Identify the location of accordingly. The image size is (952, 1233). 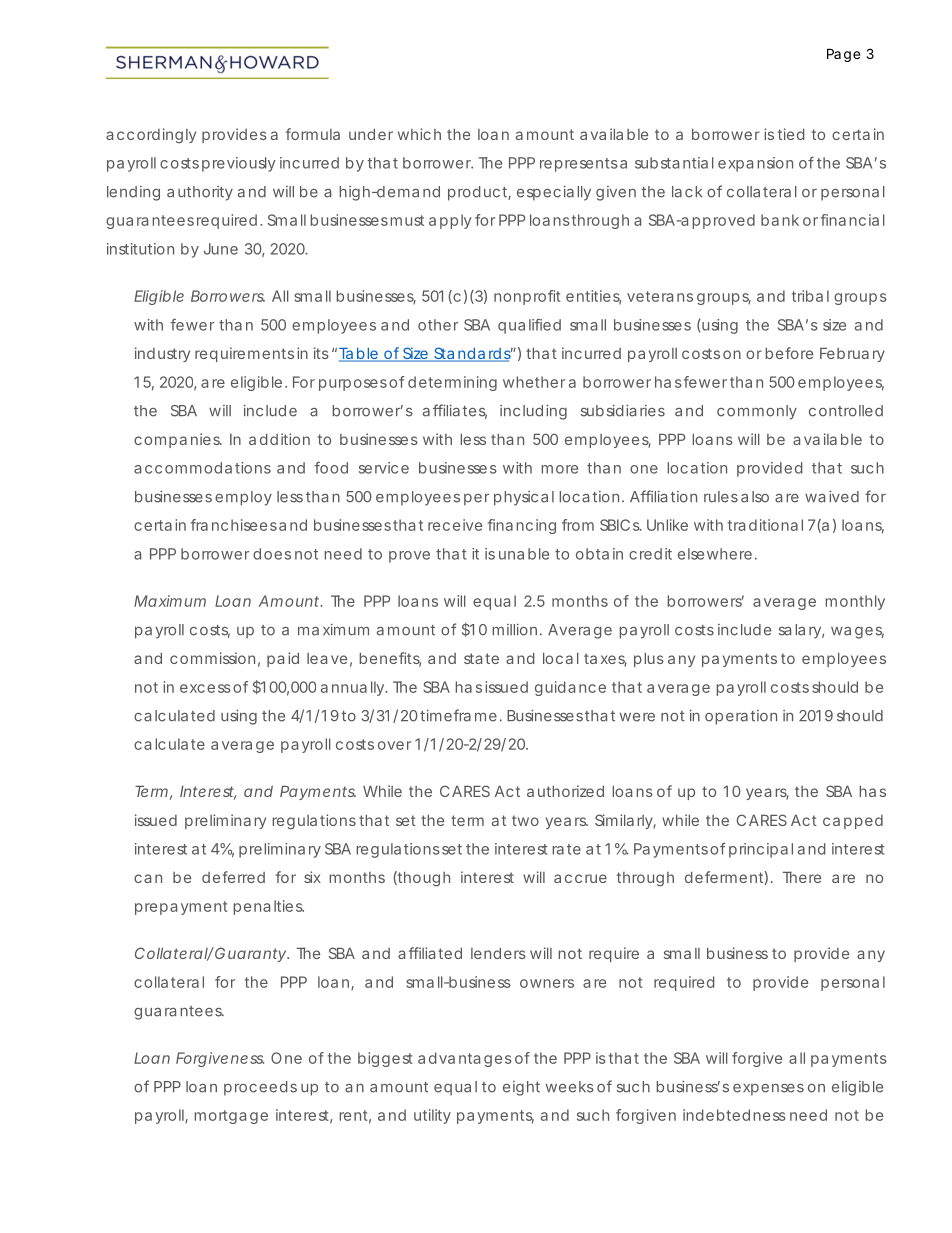
(151, 136).
